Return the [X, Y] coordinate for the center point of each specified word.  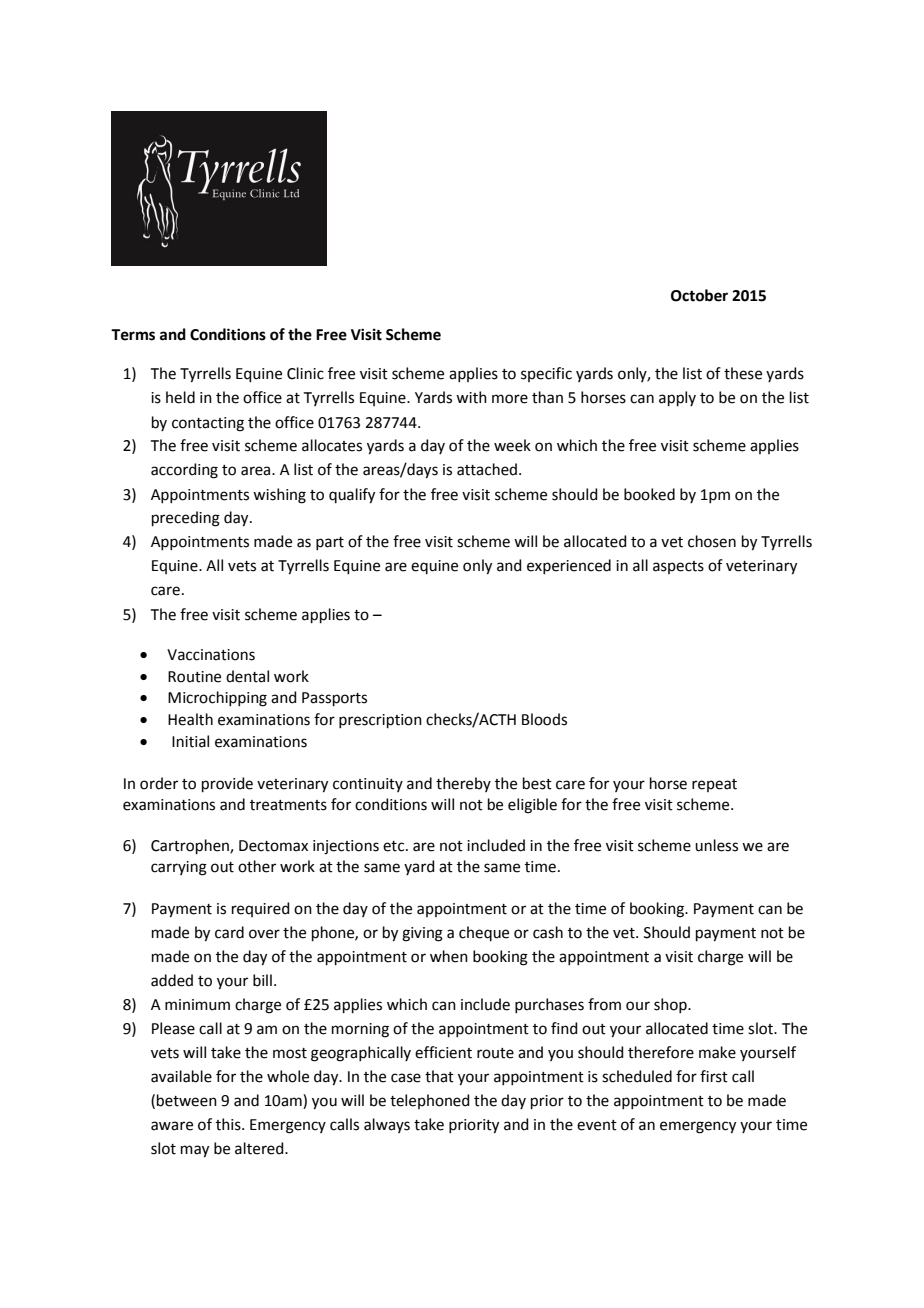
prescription [380, 721]
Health [190, 719]
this [229, 1124]
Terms [133, 335]
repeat [714, 785]
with [471, 397]
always [387, 1125]
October [699, 295]
